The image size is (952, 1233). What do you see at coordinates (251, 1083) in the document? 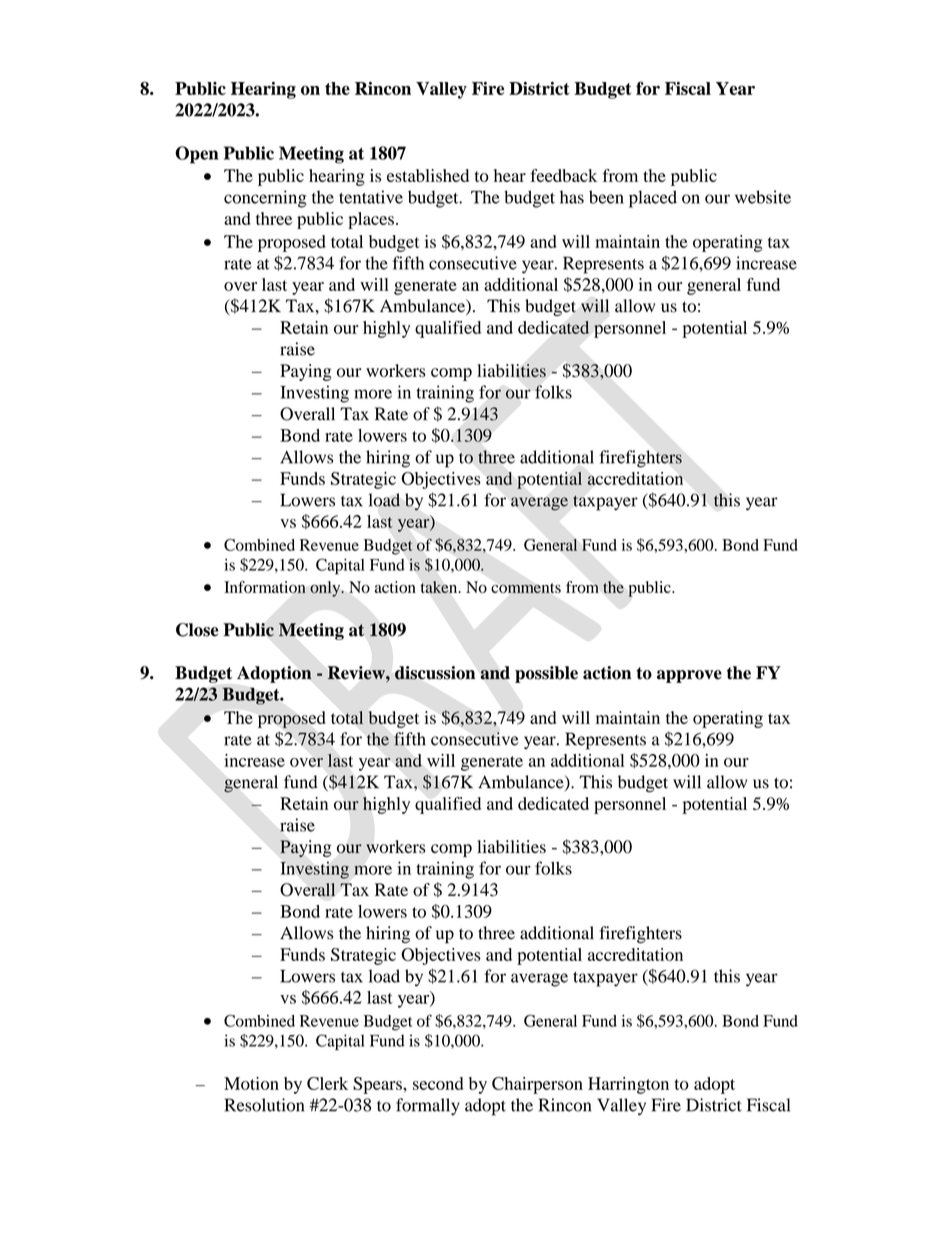
I see `Motion` at bounding box center [251, 1083].
